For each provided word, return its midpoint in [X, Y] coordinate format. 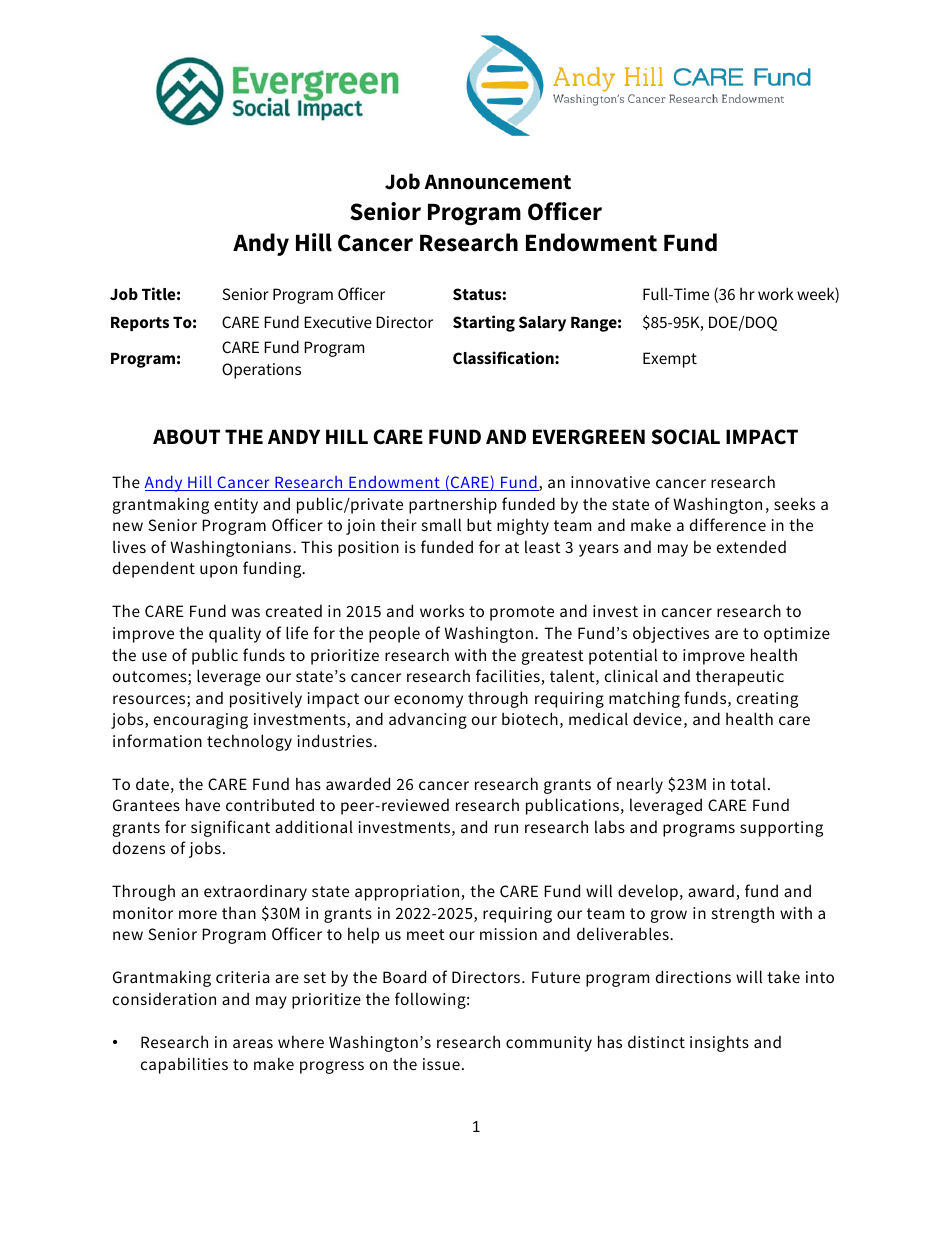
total [748, 783]
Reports [140, 323]
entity [236, 506]
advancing [428, 720]
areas [253, 1043]
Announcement [497, 182]
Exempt [670, 360]
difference [728, 524]
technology [249, 742]
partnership [453, 505]
